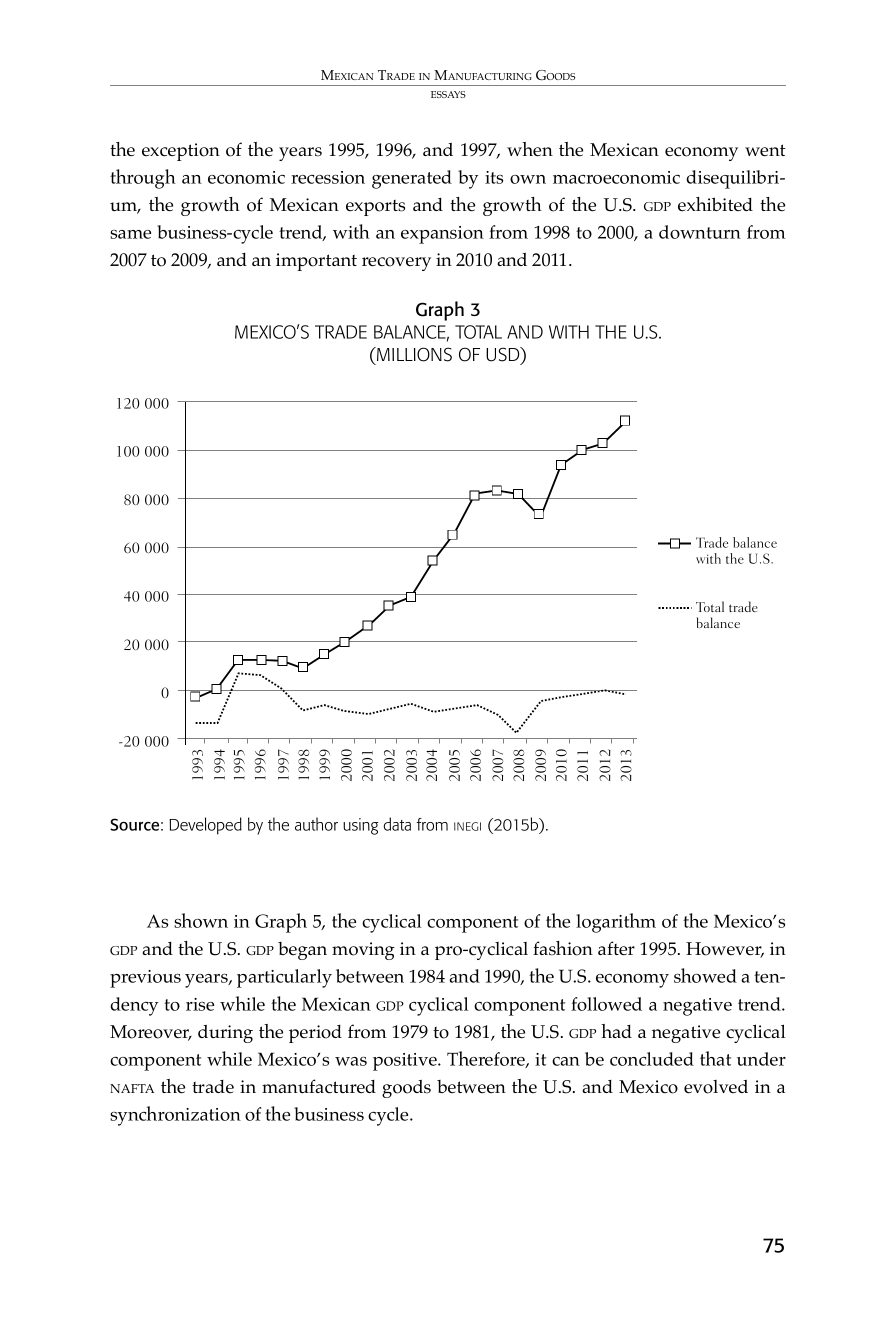  What do you see at coordinates (765, 150) in the document?
I see `went` at bounding box center [765, 150].
